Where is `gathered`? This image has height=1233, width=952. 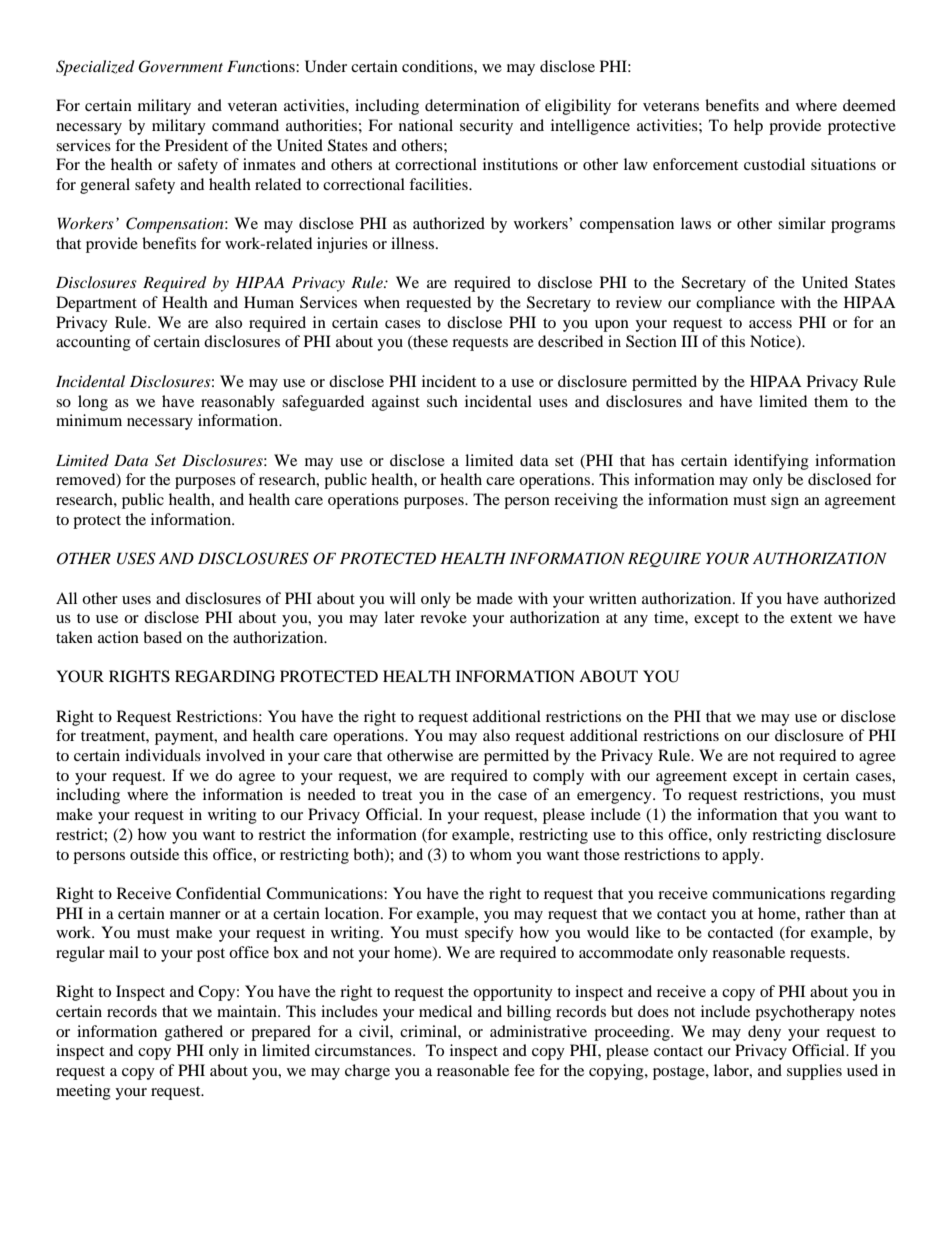
gathered is located at coordinates (194, 1033).
